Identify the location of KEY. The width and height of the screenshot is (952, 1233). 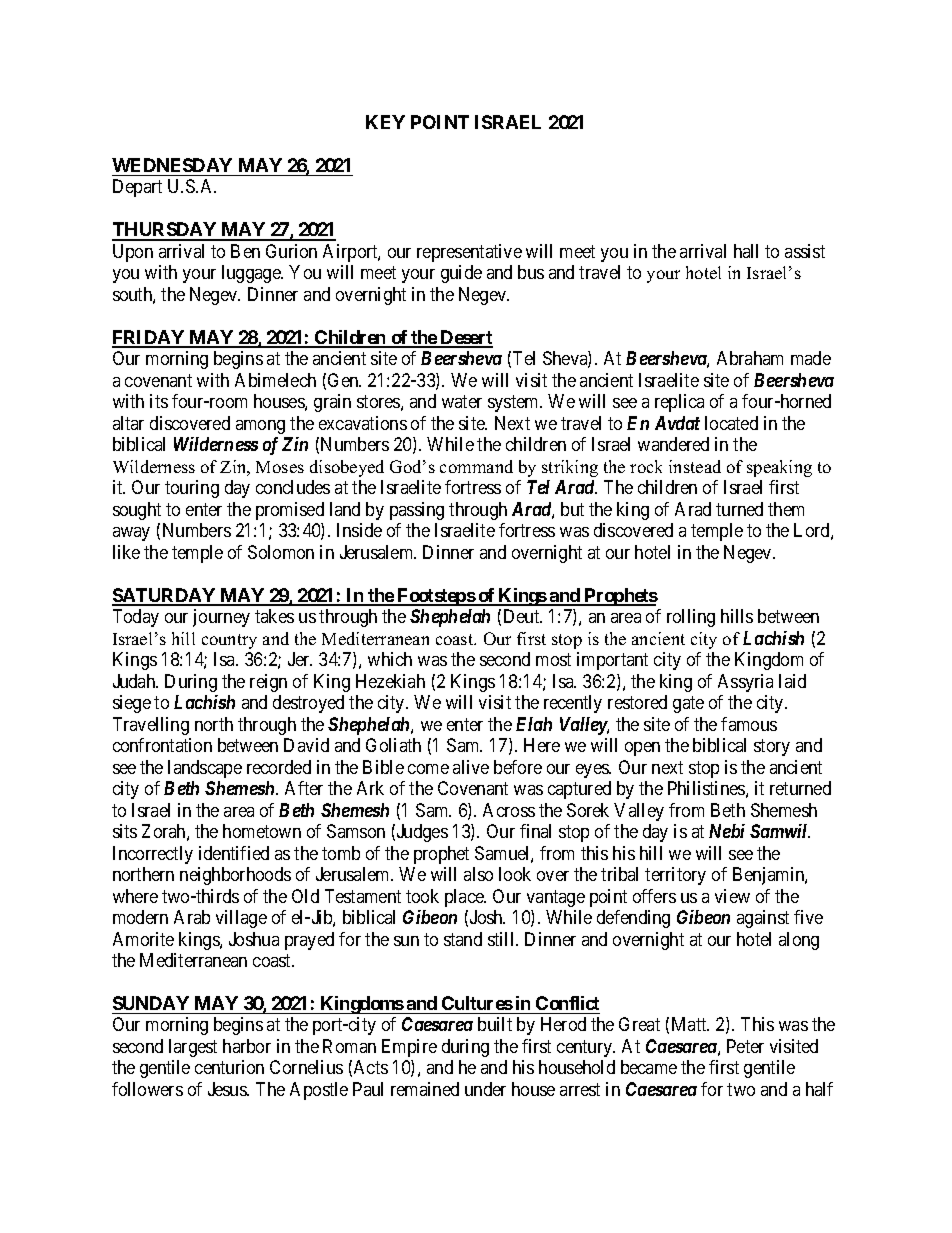
(385, 122).
